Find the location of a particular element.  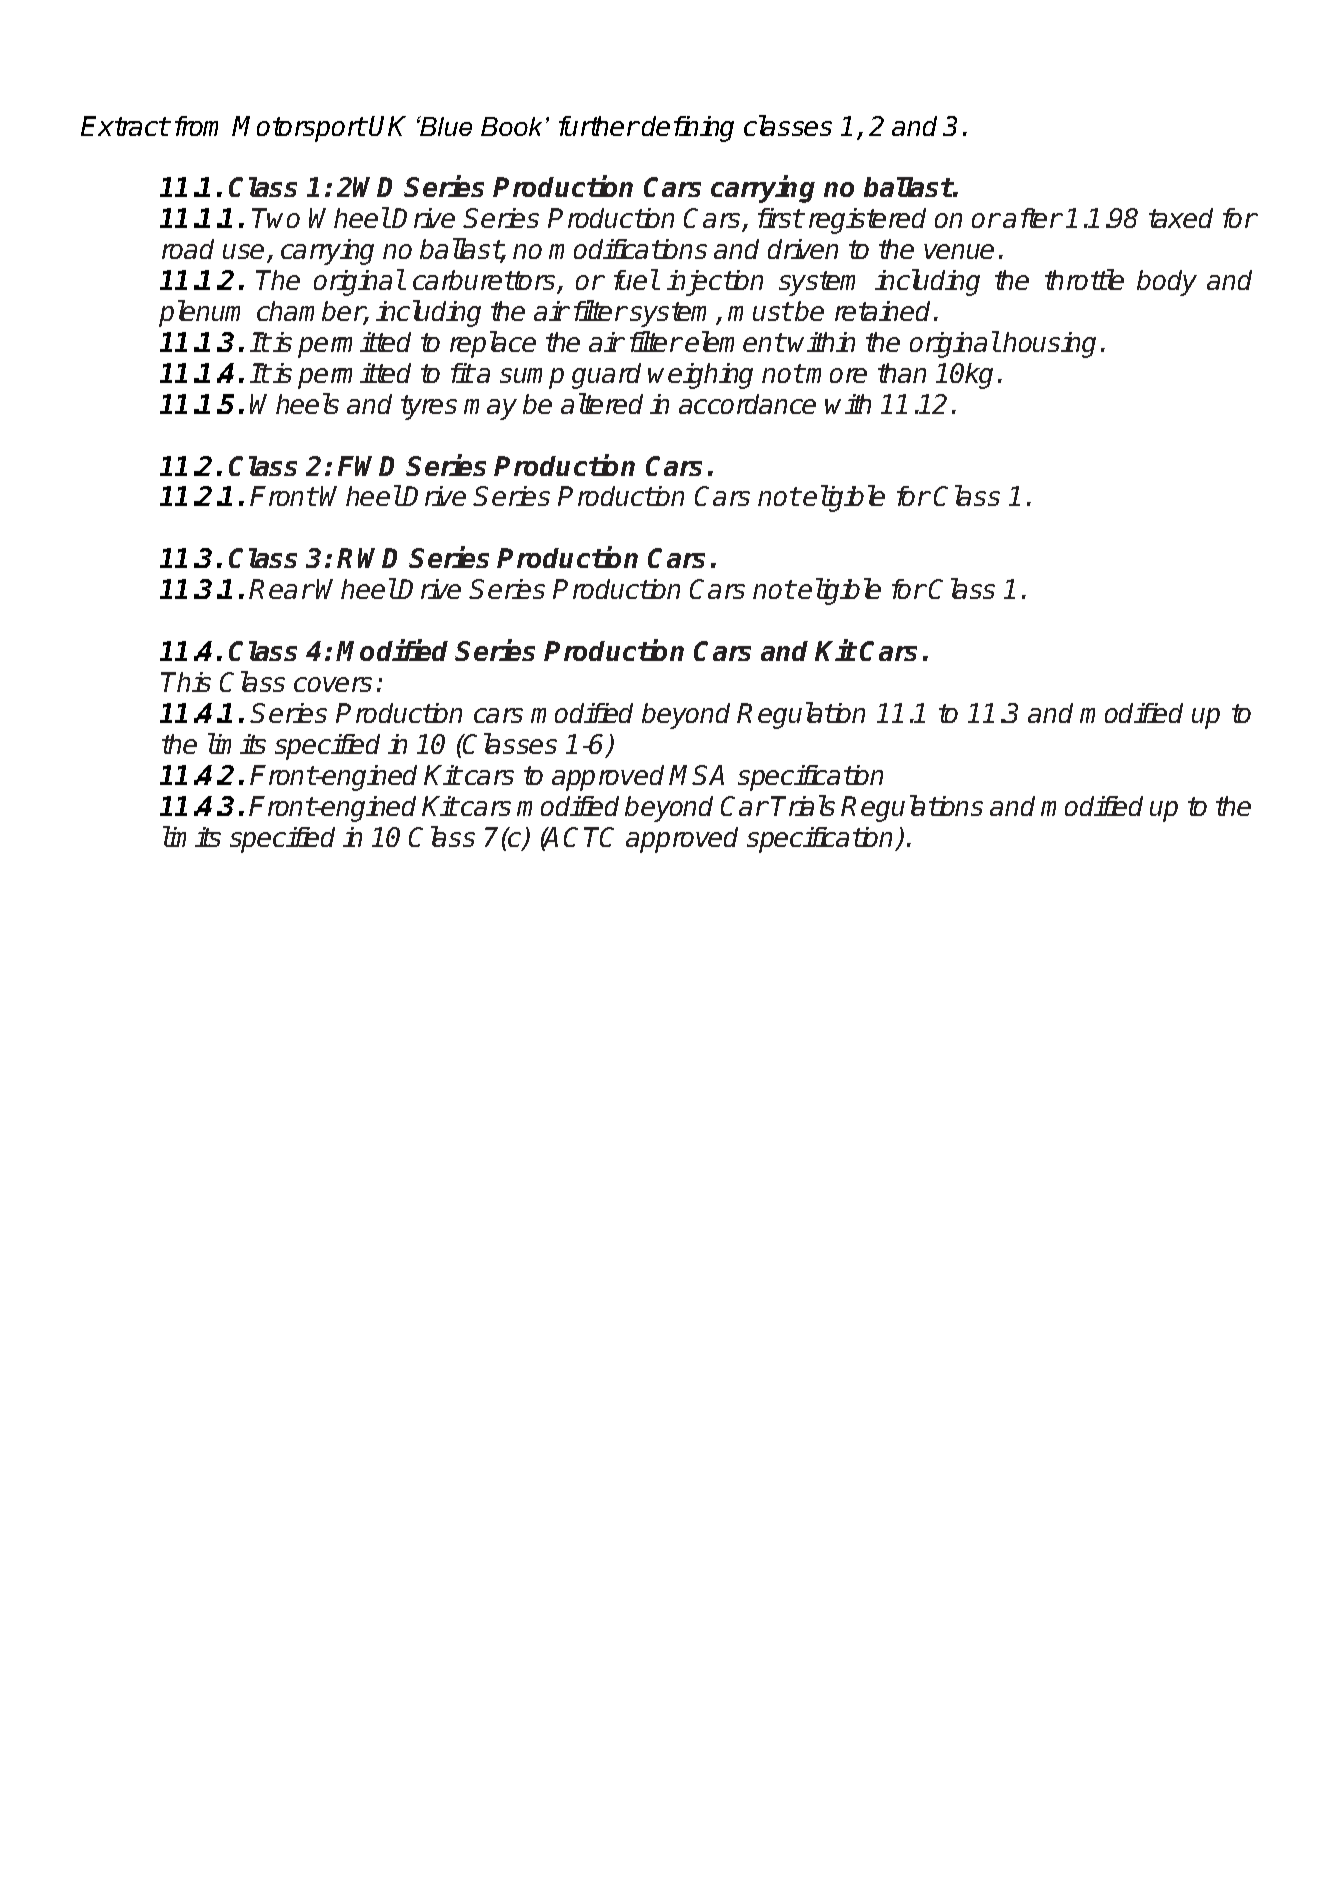

Extract is located at coordinates (125, 126).
